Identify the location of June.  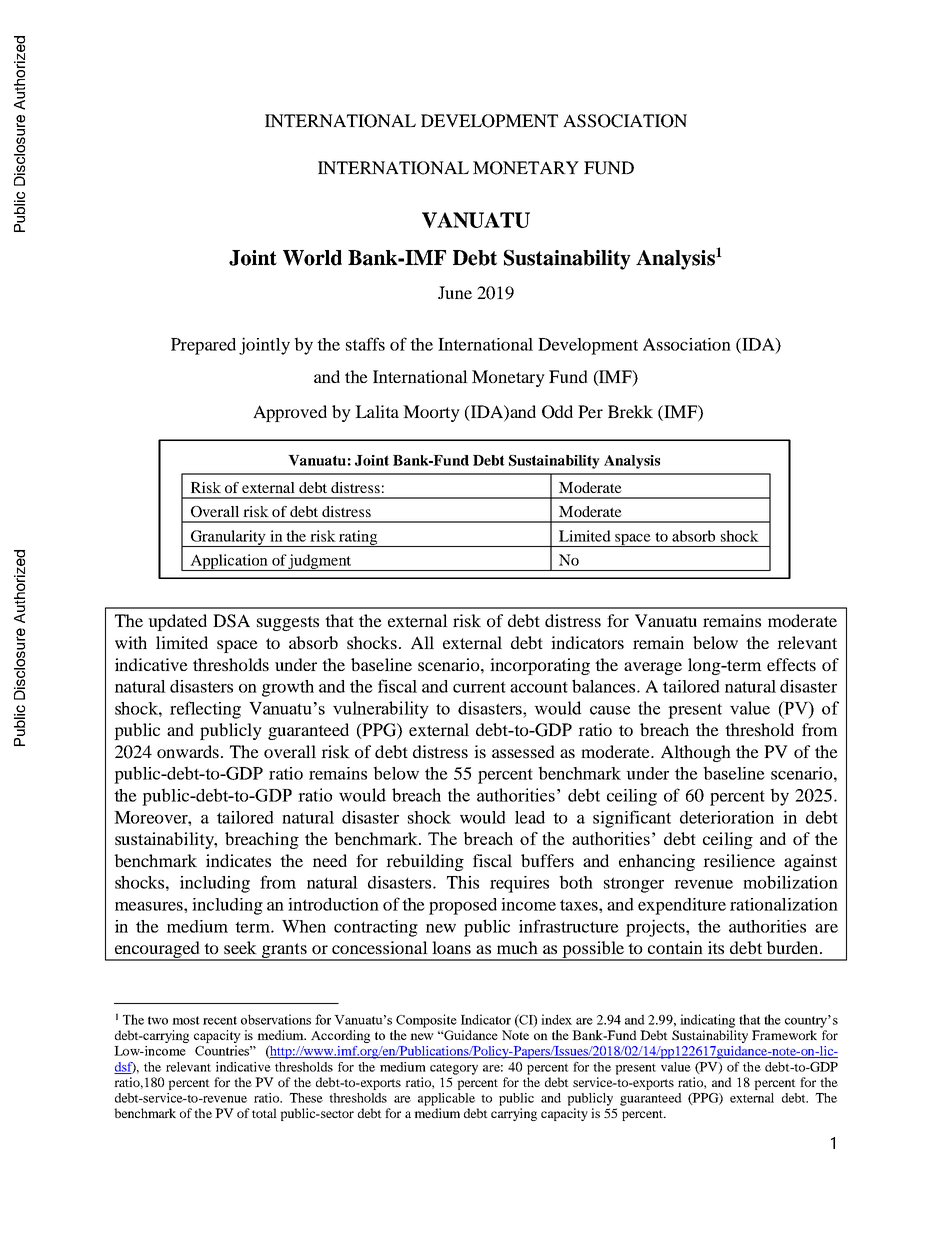
(455, 292).
